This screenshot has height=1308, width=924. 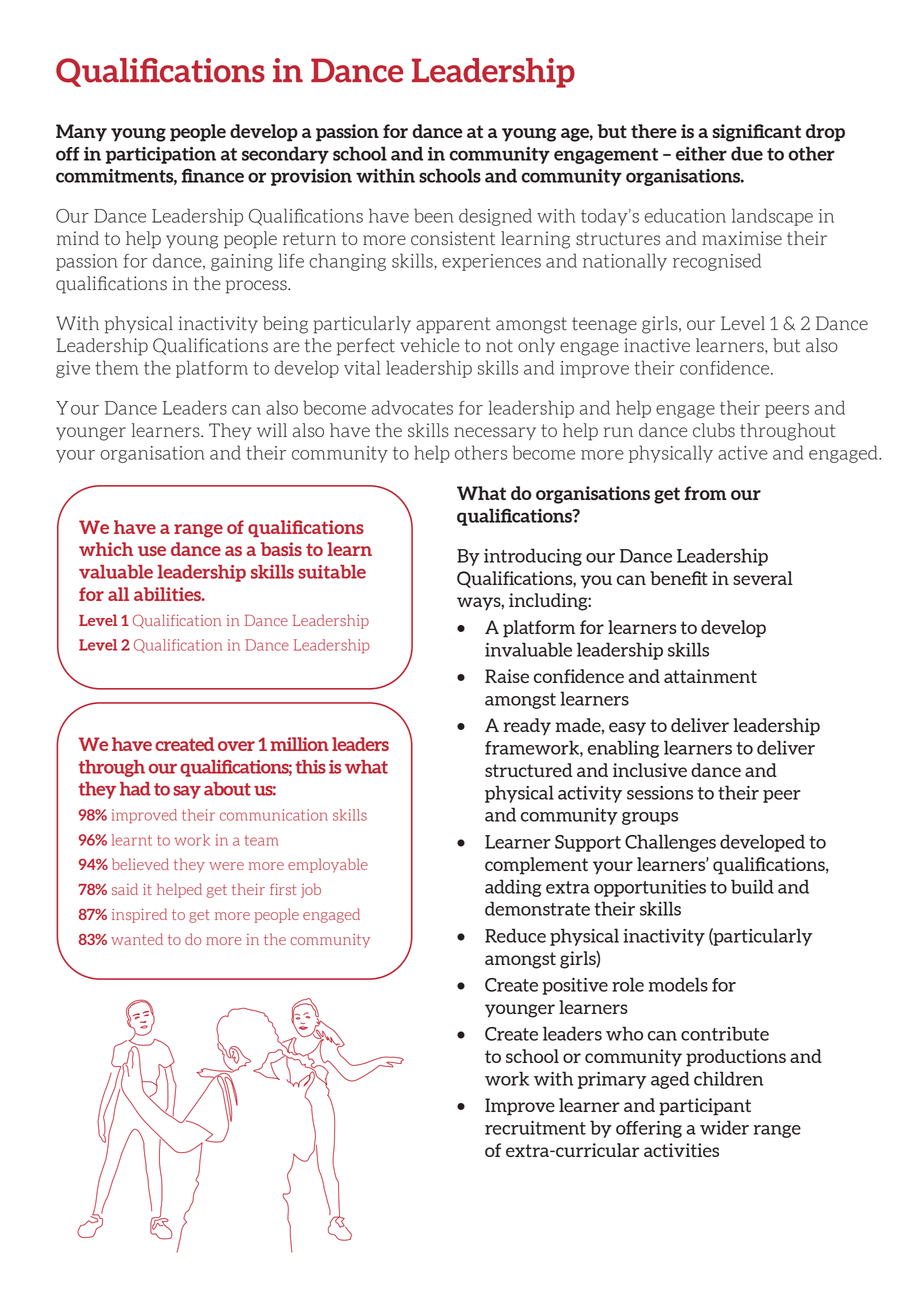 What do you see at coordinates (660, 793) in the screenshot?
I see `sessions` at bounding box center [660, 793].
